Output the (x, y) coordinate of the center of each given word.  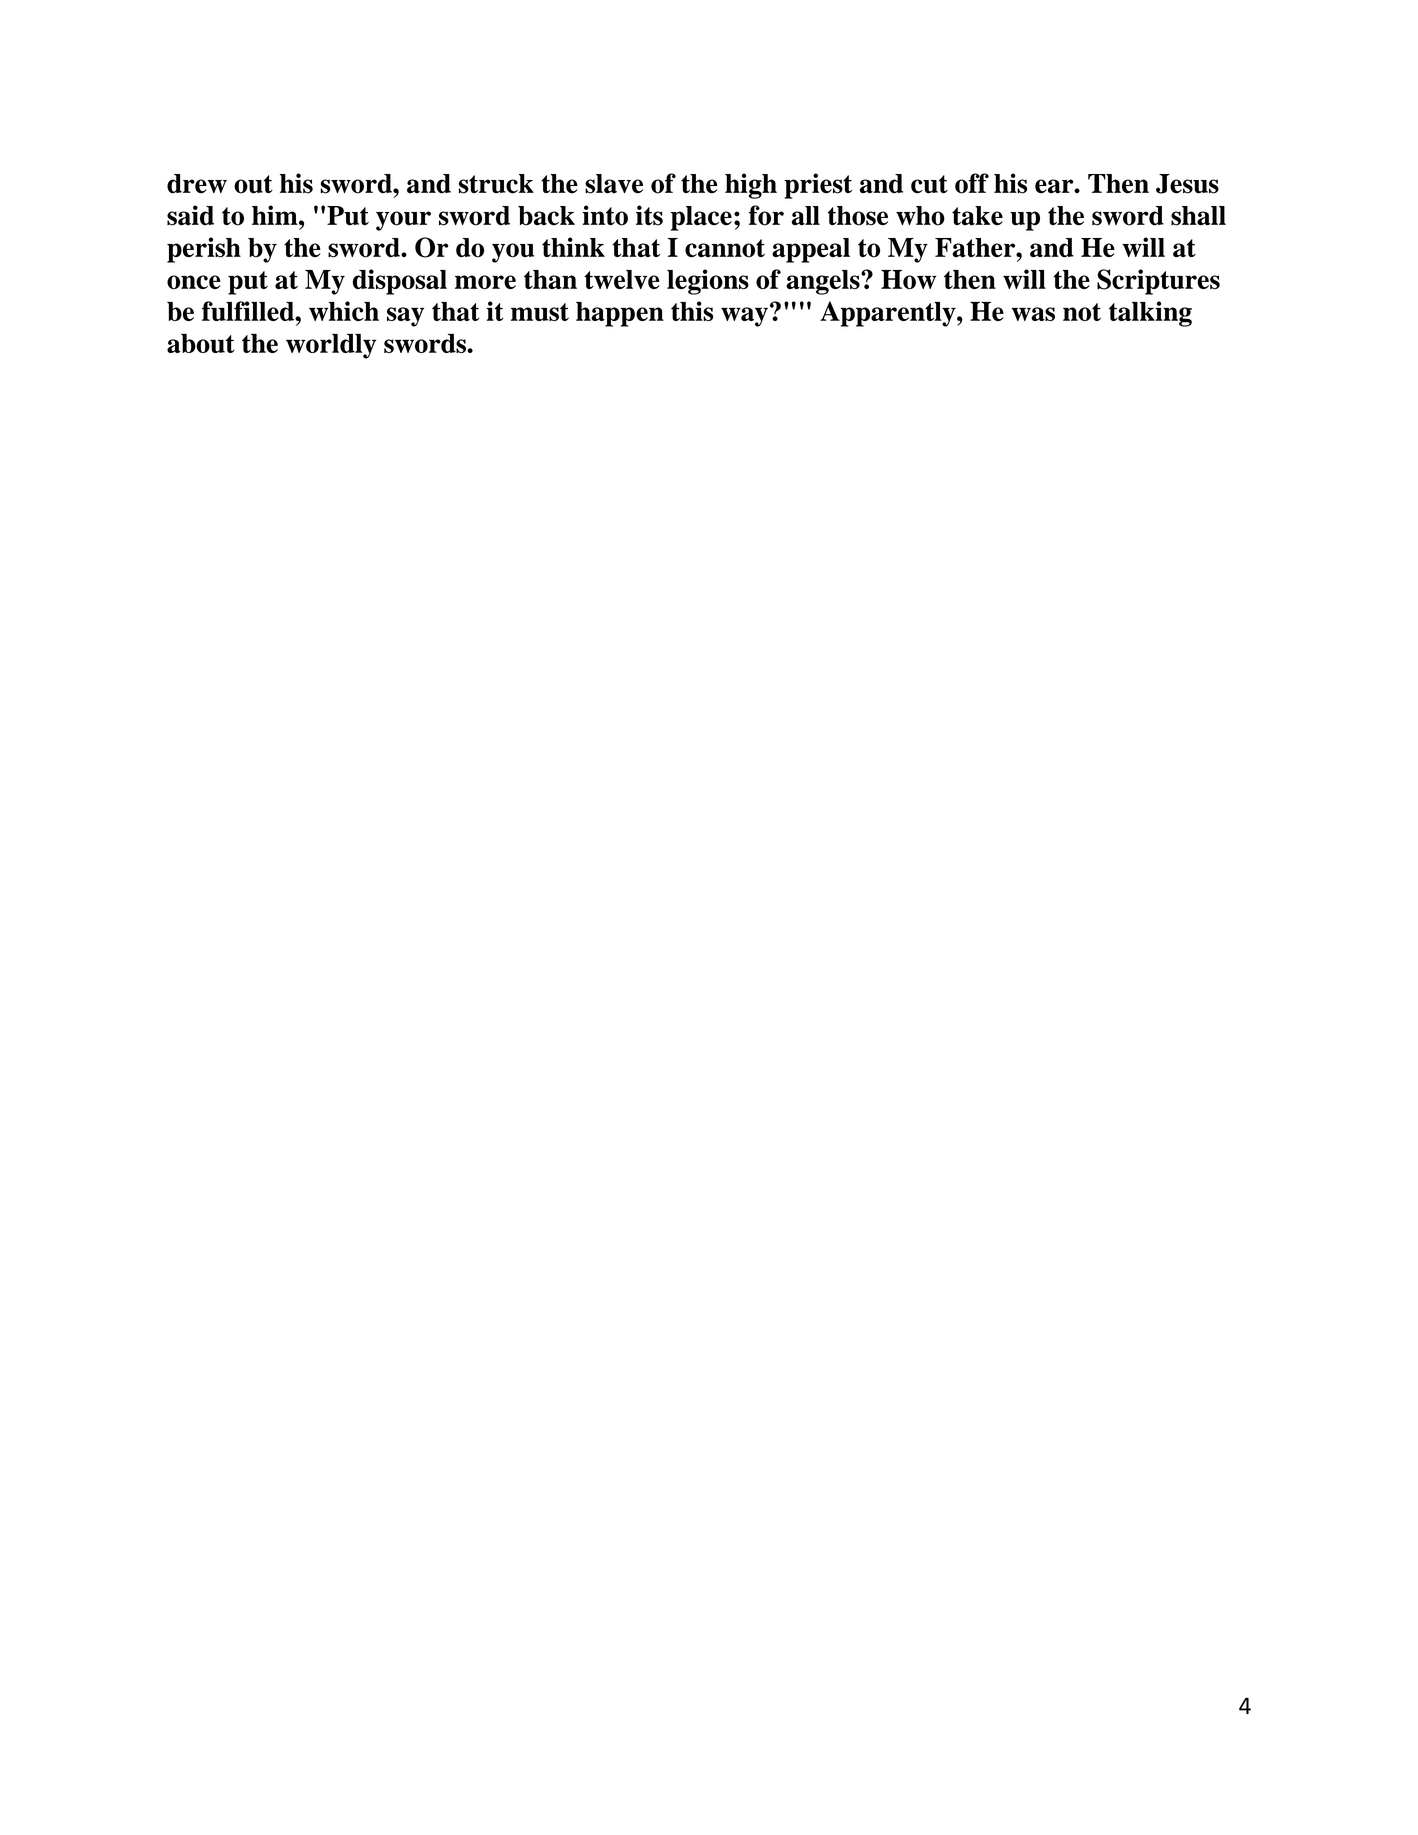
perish (204, 250)
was (1033, 314)
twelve (622, 279)
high (751, 186)
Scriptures (1158, 282)
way (744, 317)
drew (197, 184)
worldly (331, 346)
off (972, 183)
